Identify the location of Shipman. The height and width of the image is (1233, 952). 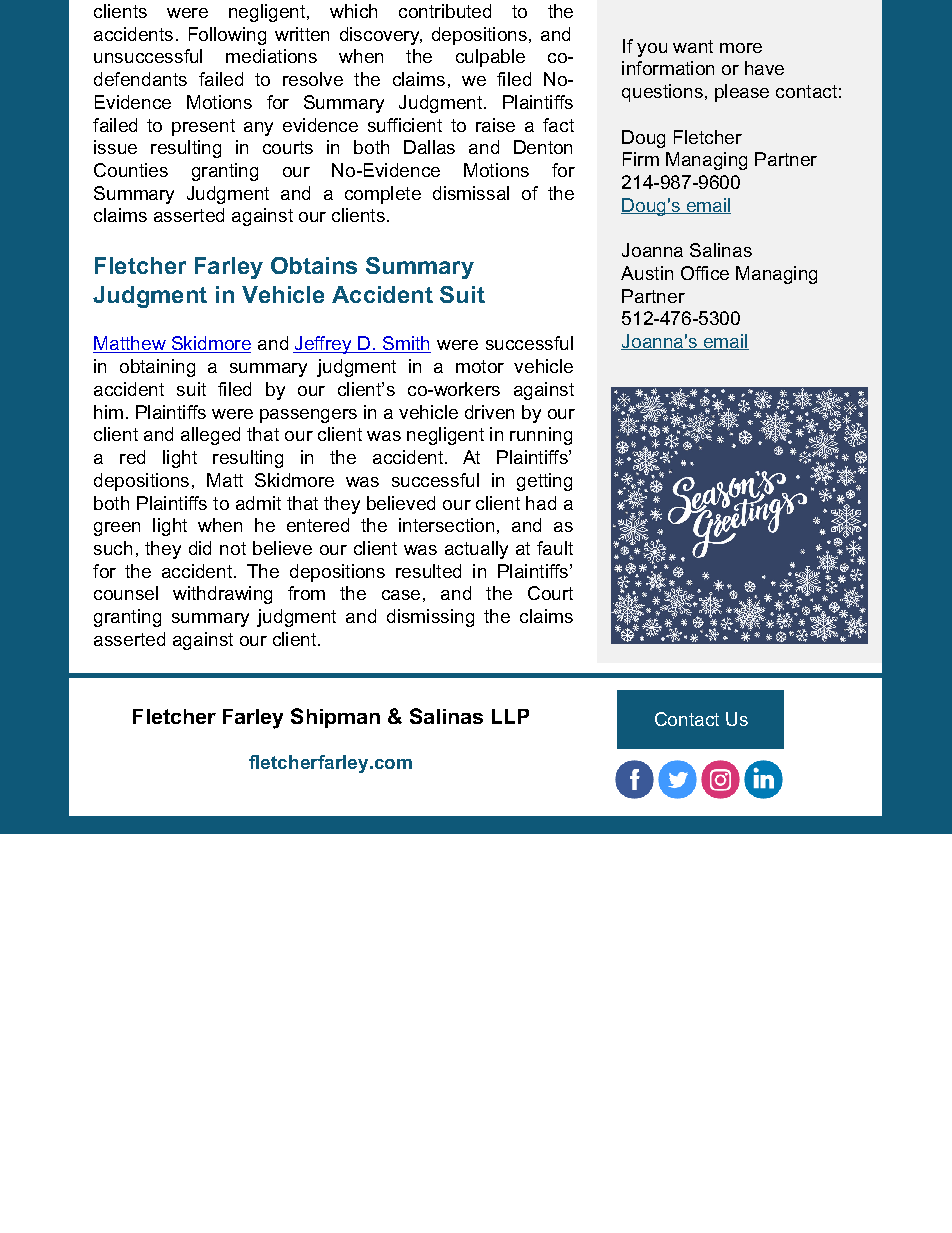
(335, 718).
